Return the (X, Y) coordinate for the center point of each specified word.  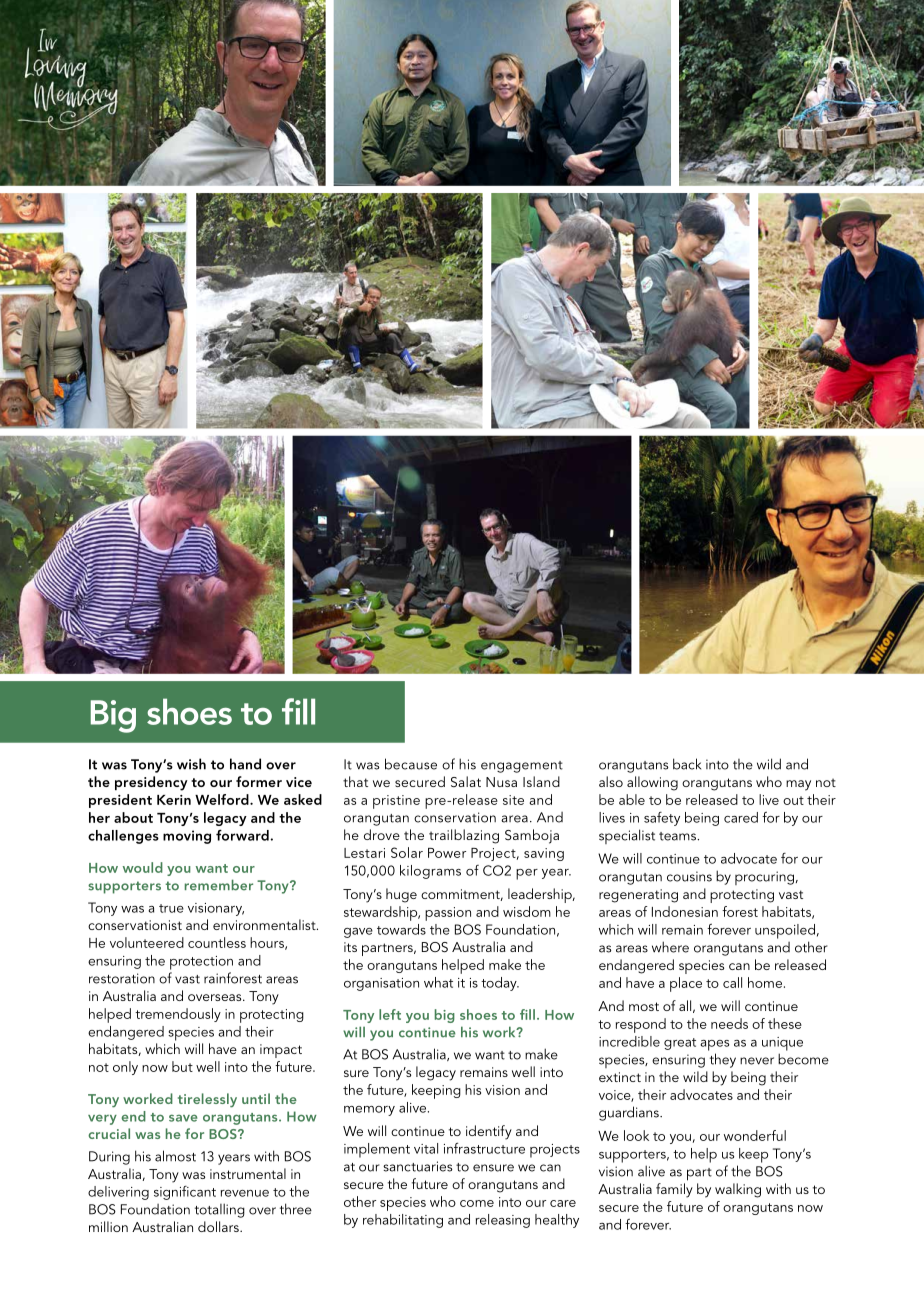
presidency (151, 783)
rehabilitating (403, 1221)
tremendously (178, 1015)
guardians (630, 1113)
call (732, 982)
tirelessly (207, 1100)
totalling (220, 1210)
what (438, 982)
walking (738, 1190)
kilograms (430, 872)
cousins (689, 876)
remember (219, 885)
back (687, 764)
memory (369, 1111)
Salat (466, 781)
